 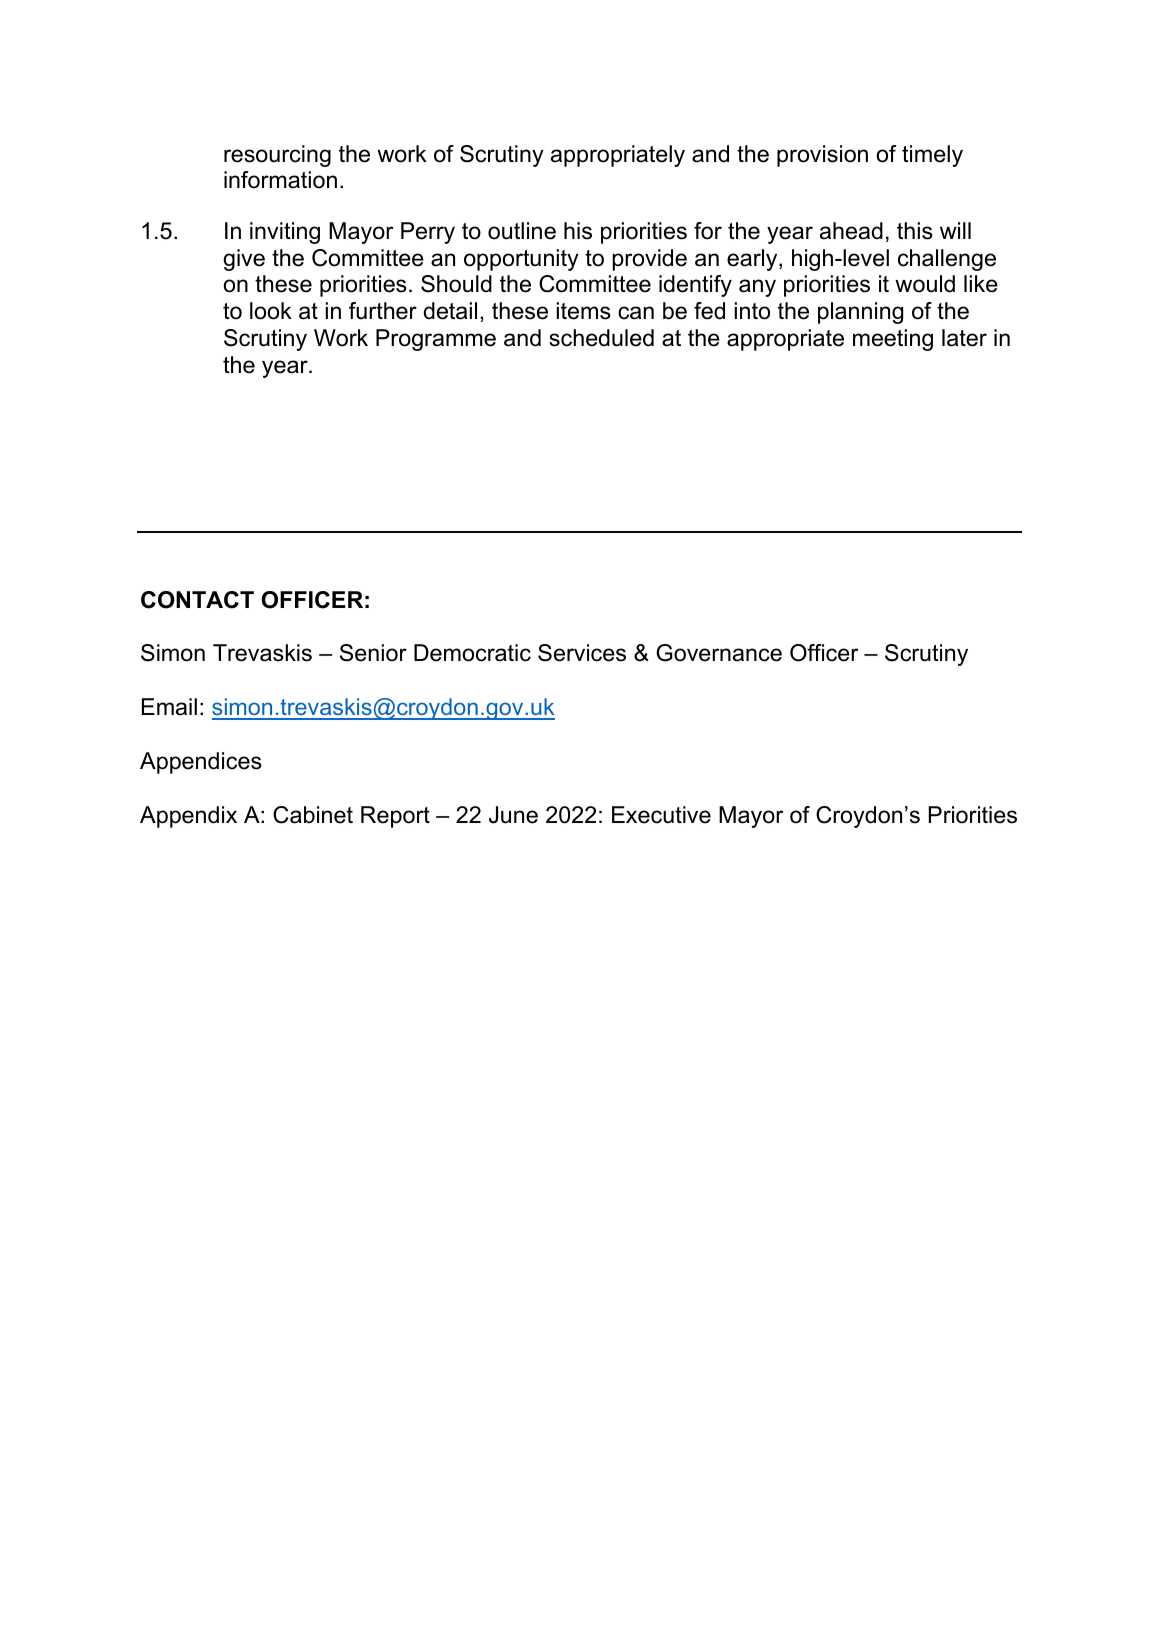 What do you see at coordinates (188, 817) in the document?
I see `Appendix` at bounding box center [188, 817].
